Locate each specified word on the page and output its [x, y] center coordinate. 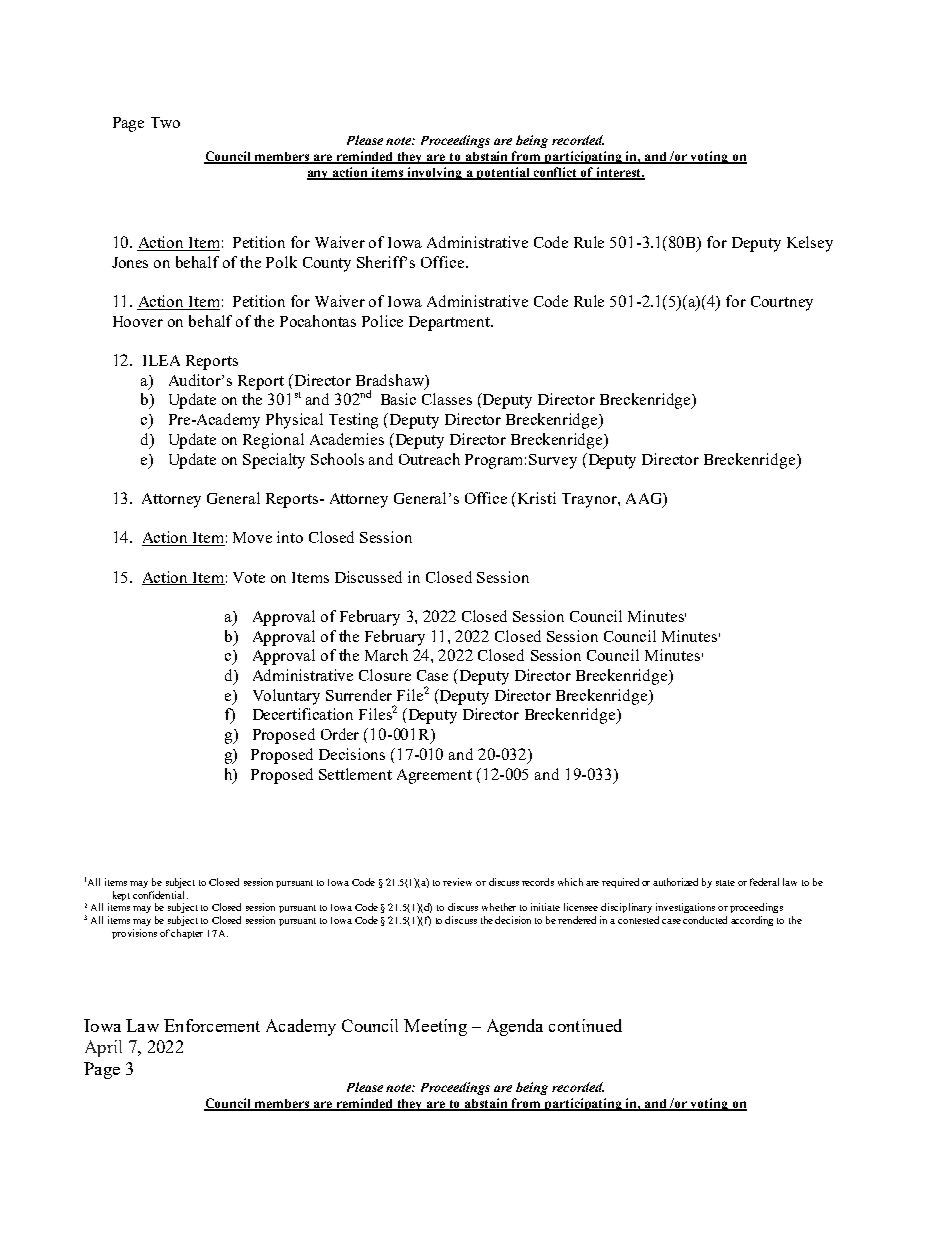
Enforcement [212, 1025]
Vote [249, 577]
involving [435, 173]
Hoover [138, 321]
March [386, 655]
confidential [160, 895]
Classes [447, 399]
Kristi [537, 498]
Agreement [434, 776]
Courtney [782, 303]
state [725, 883]
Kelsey [810, 244]
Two [165, 122]
